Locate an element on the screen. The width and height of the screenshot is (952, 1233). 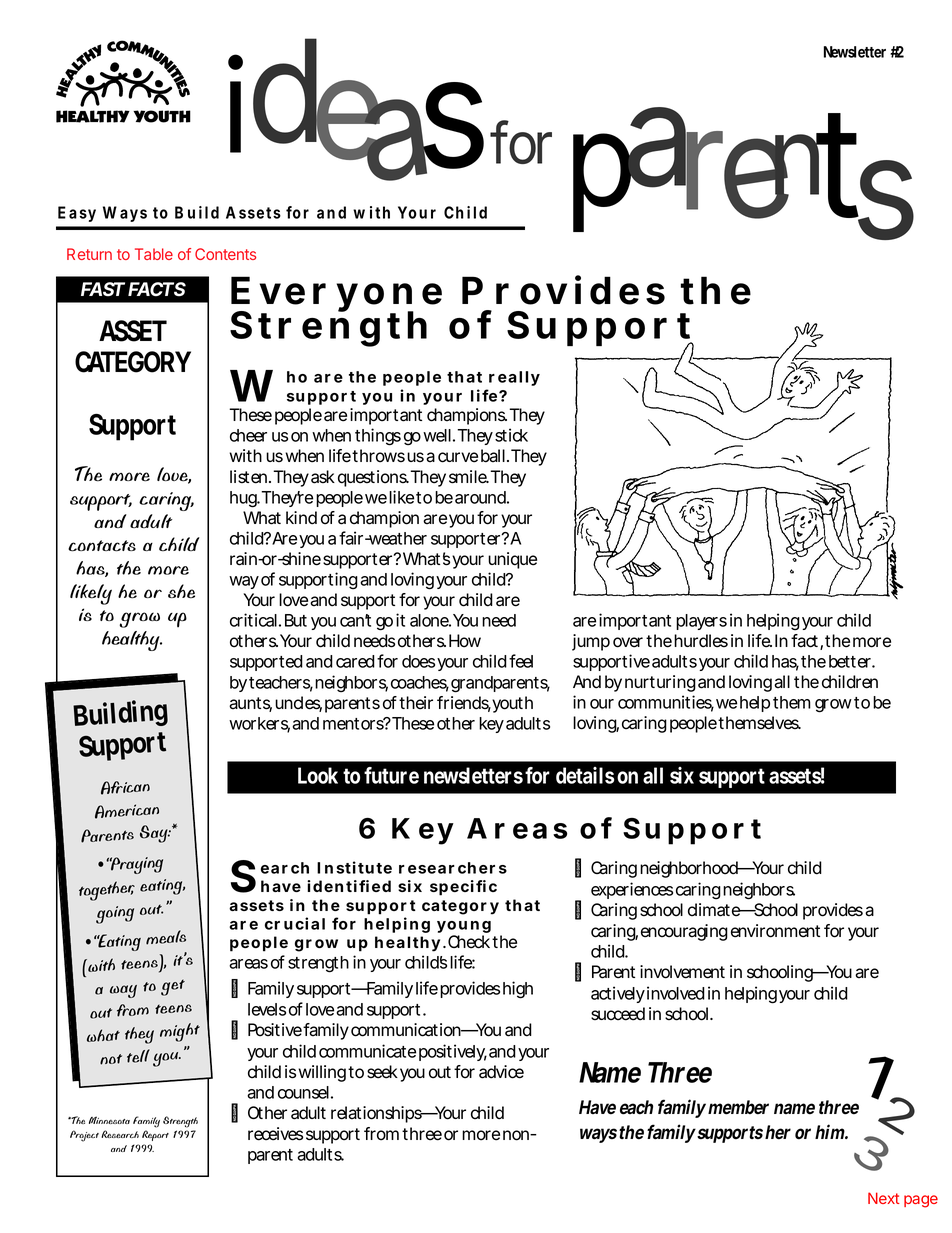
young is located at coordinates (464, 928).
